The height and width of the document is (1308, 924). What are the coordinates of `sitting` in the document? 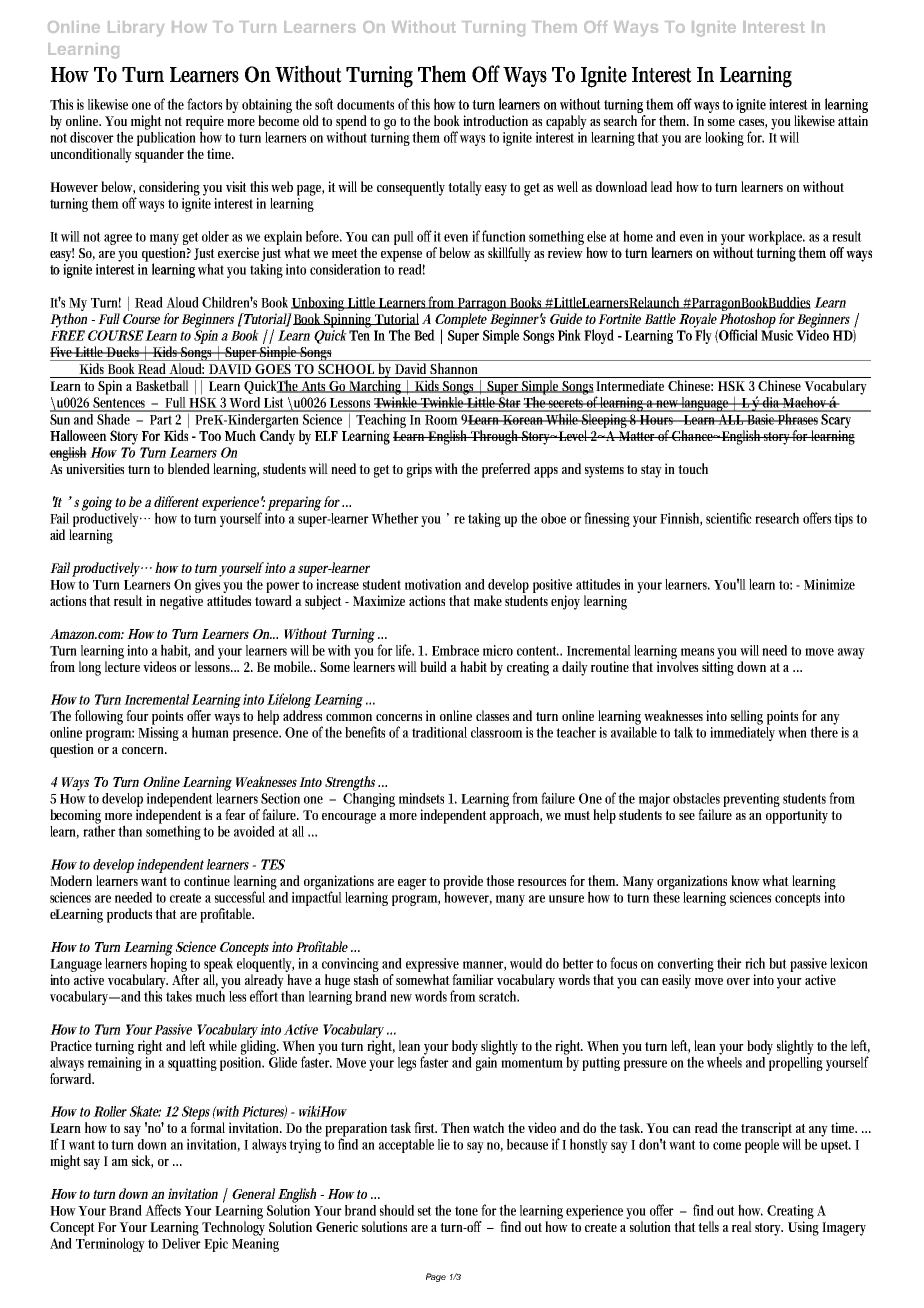 It's located at (718, 668).
